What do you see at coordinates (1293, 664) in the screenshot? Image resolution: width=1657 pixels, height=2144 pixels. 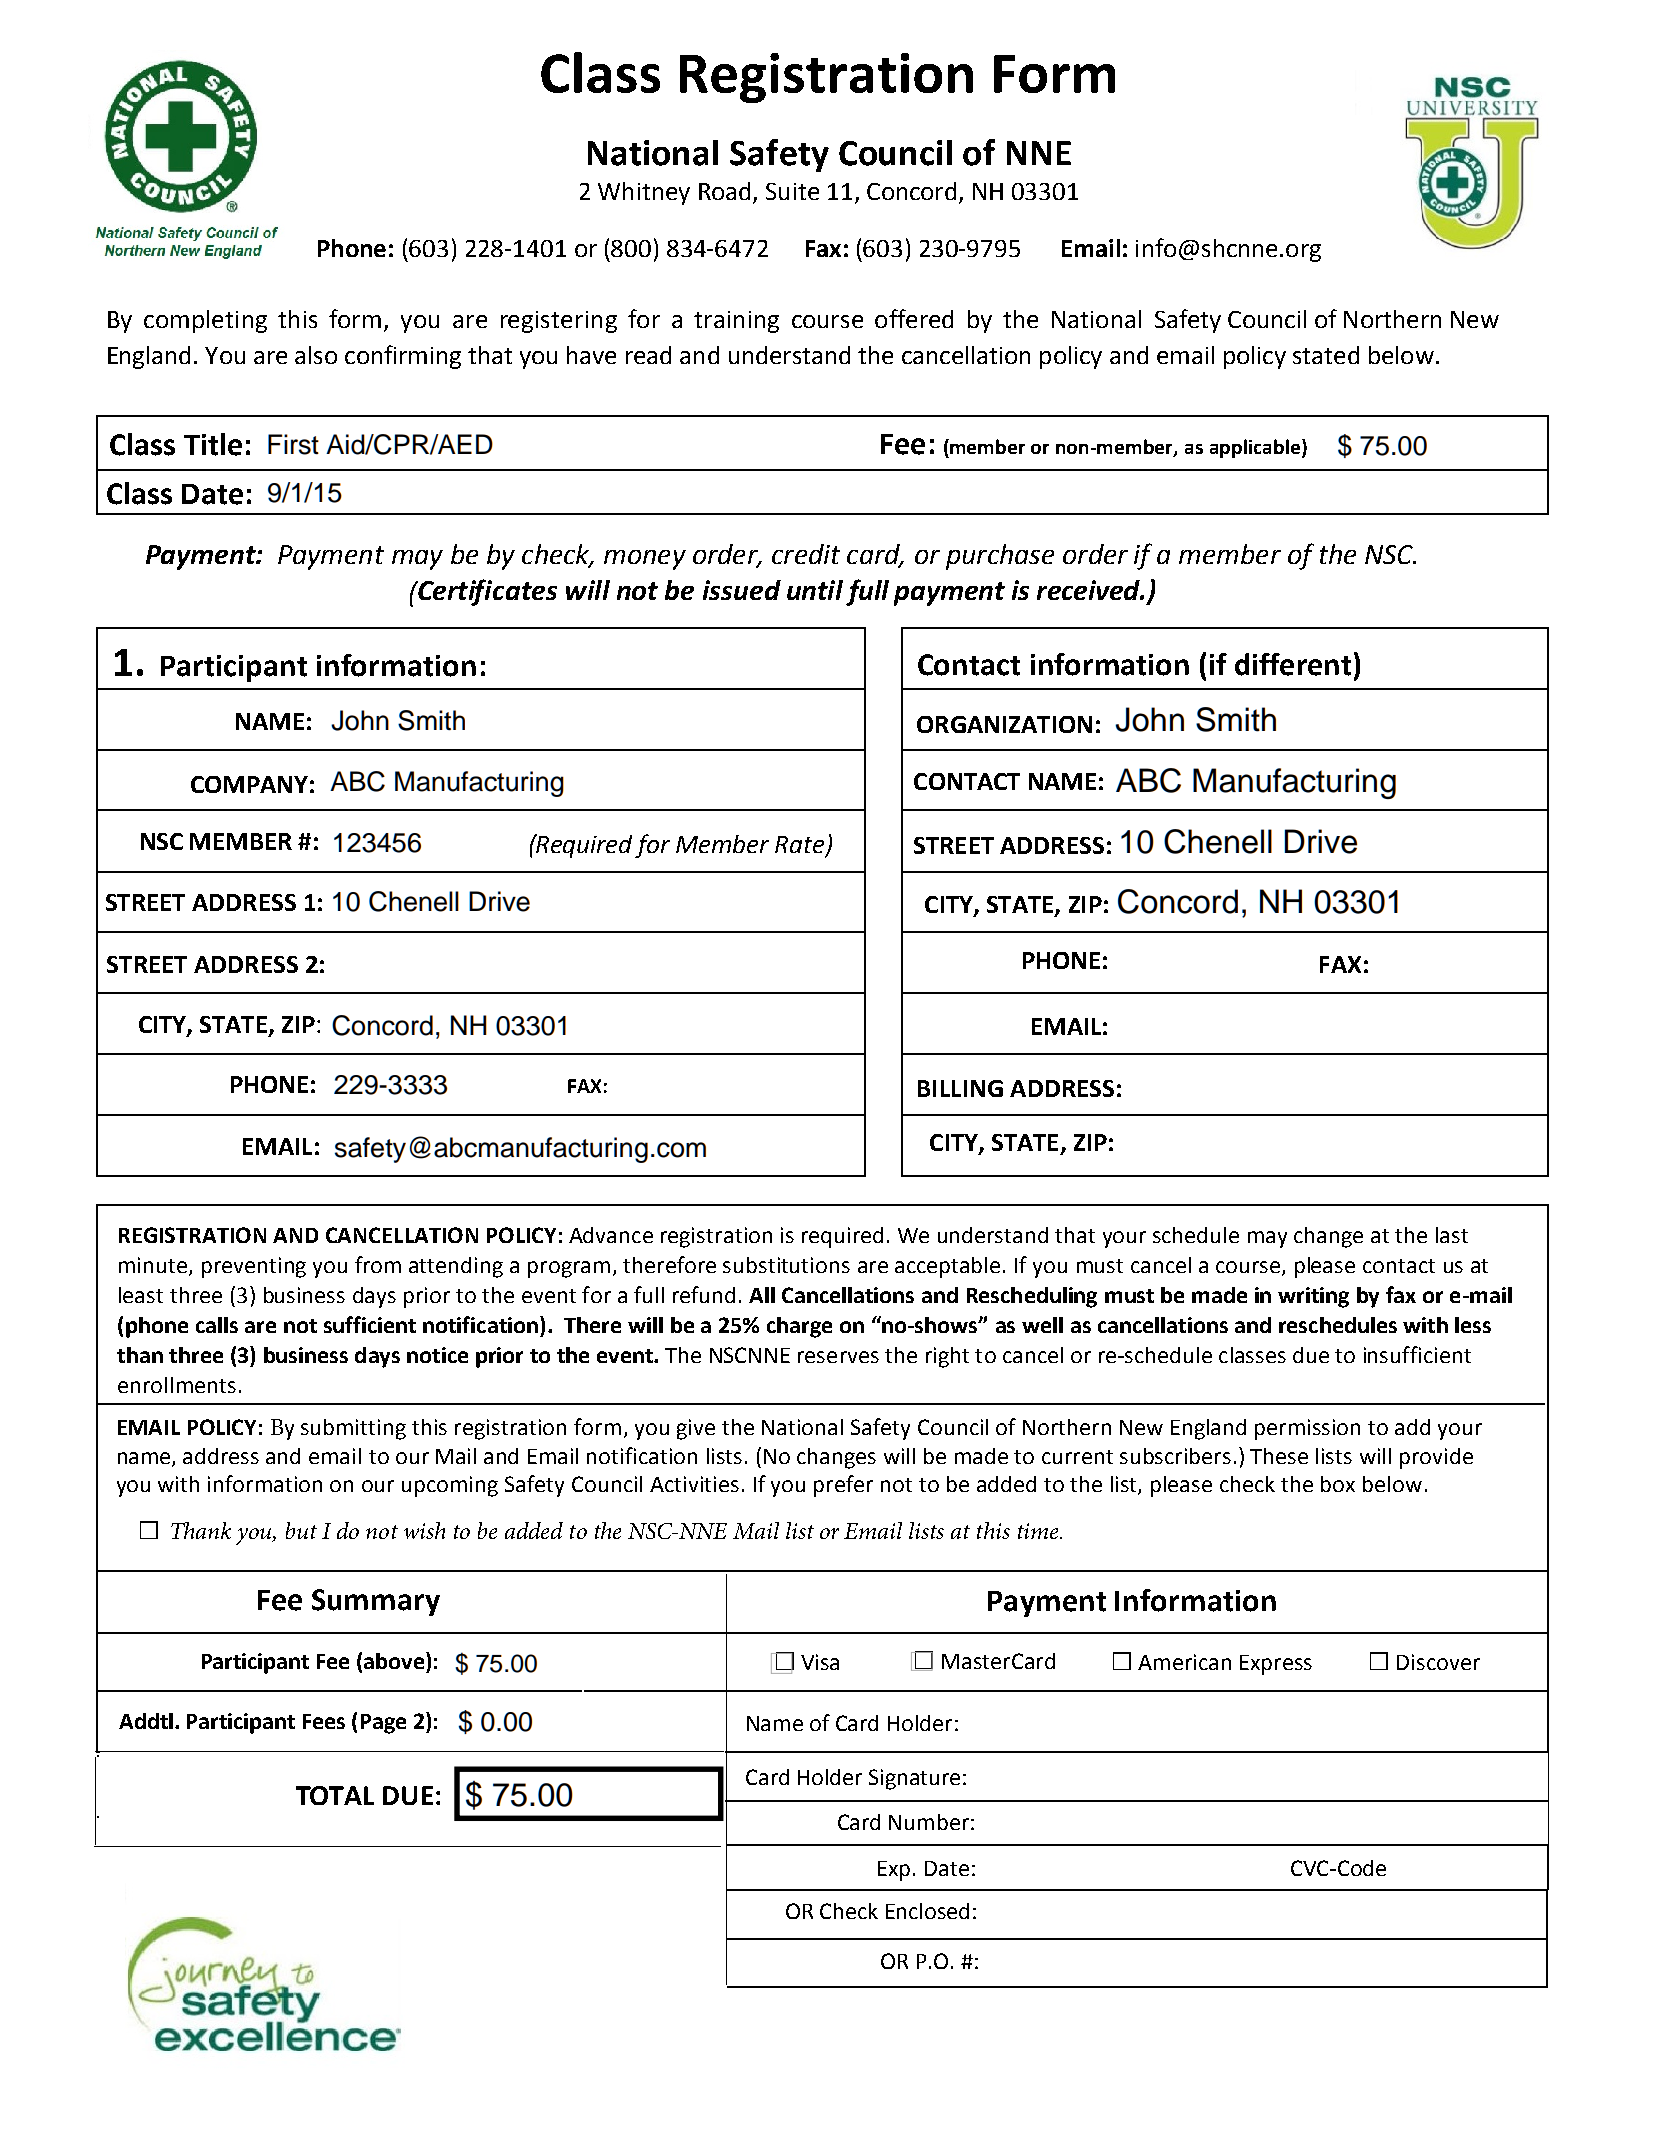 I see `different` at bounding box center [1293, 664].
